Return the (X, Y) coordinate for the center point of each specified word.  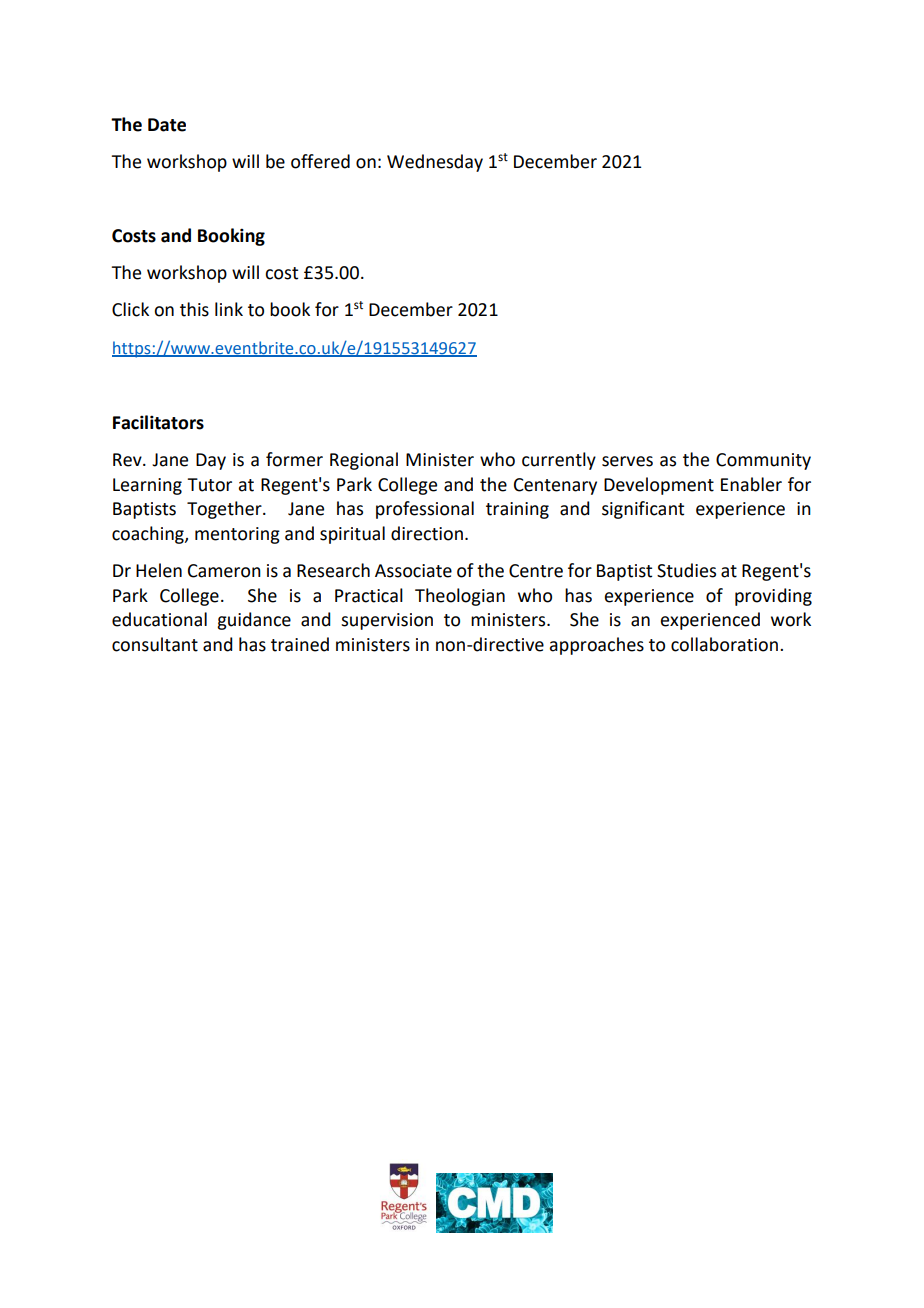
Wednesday (435, 163)
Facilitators (158, 422)
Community (763, 461)
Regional (364, 461)
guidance (254, 621)
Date (167, 125)
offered (320, 161)
